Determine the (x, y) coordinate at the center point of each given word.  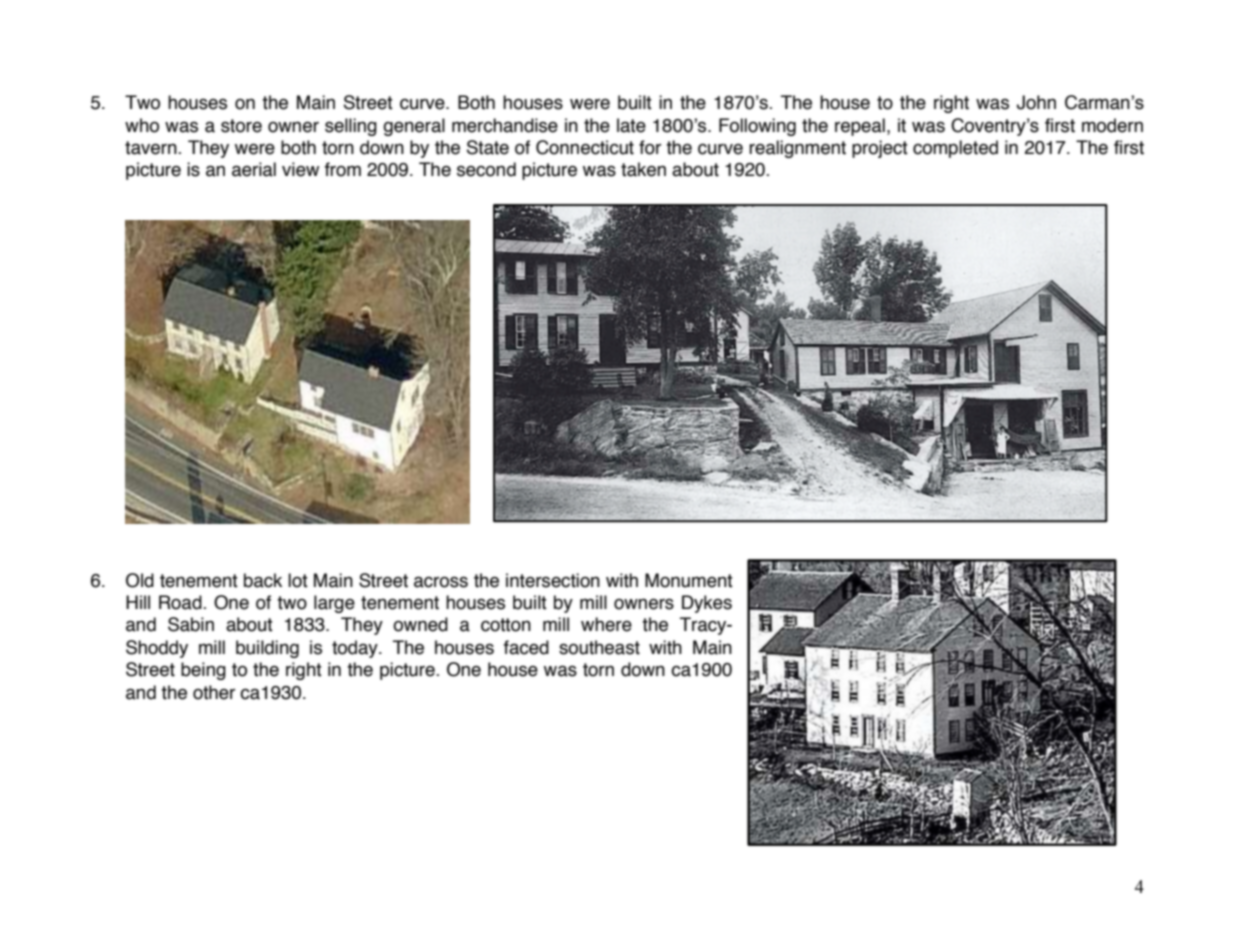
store (241, 126)
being (203, 671)
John (1036, 102)
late (631, 125)
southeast (599, 647)
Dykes (707, 604)
